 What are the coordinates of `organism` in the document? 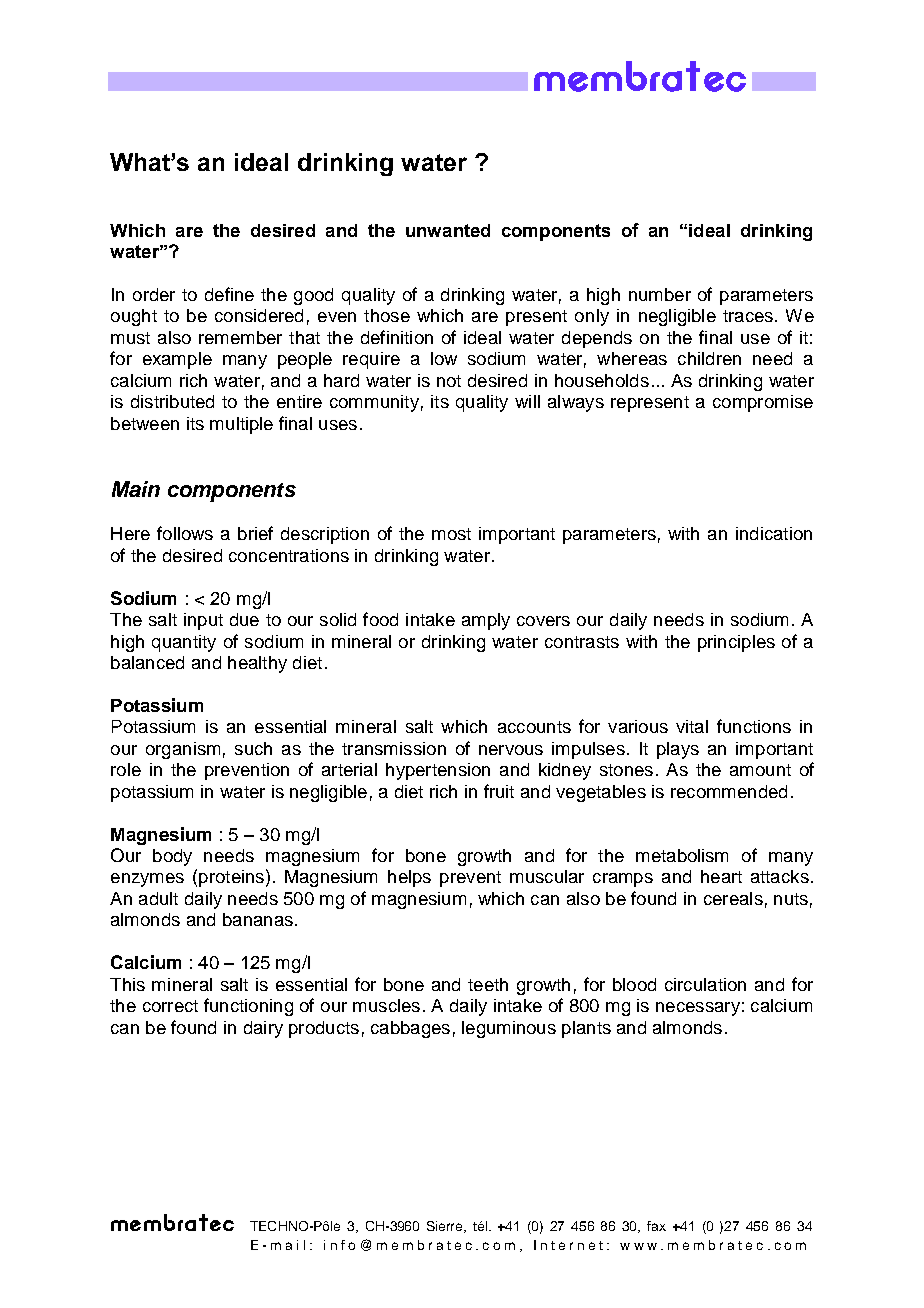 It's located at (183, 750).
